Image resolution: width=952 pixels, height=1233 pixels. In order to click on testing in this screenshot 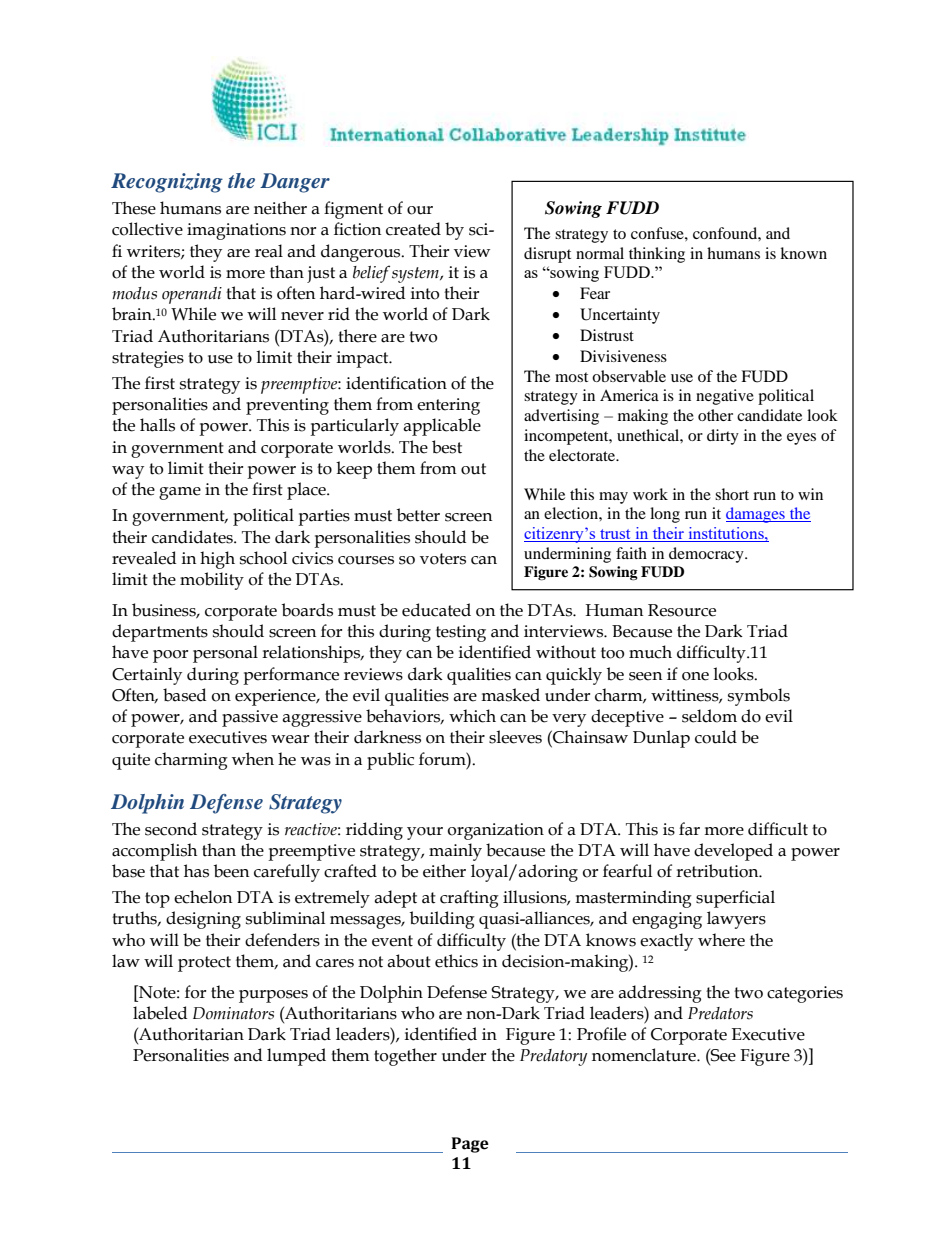, I will do `click(461, 633)`.
